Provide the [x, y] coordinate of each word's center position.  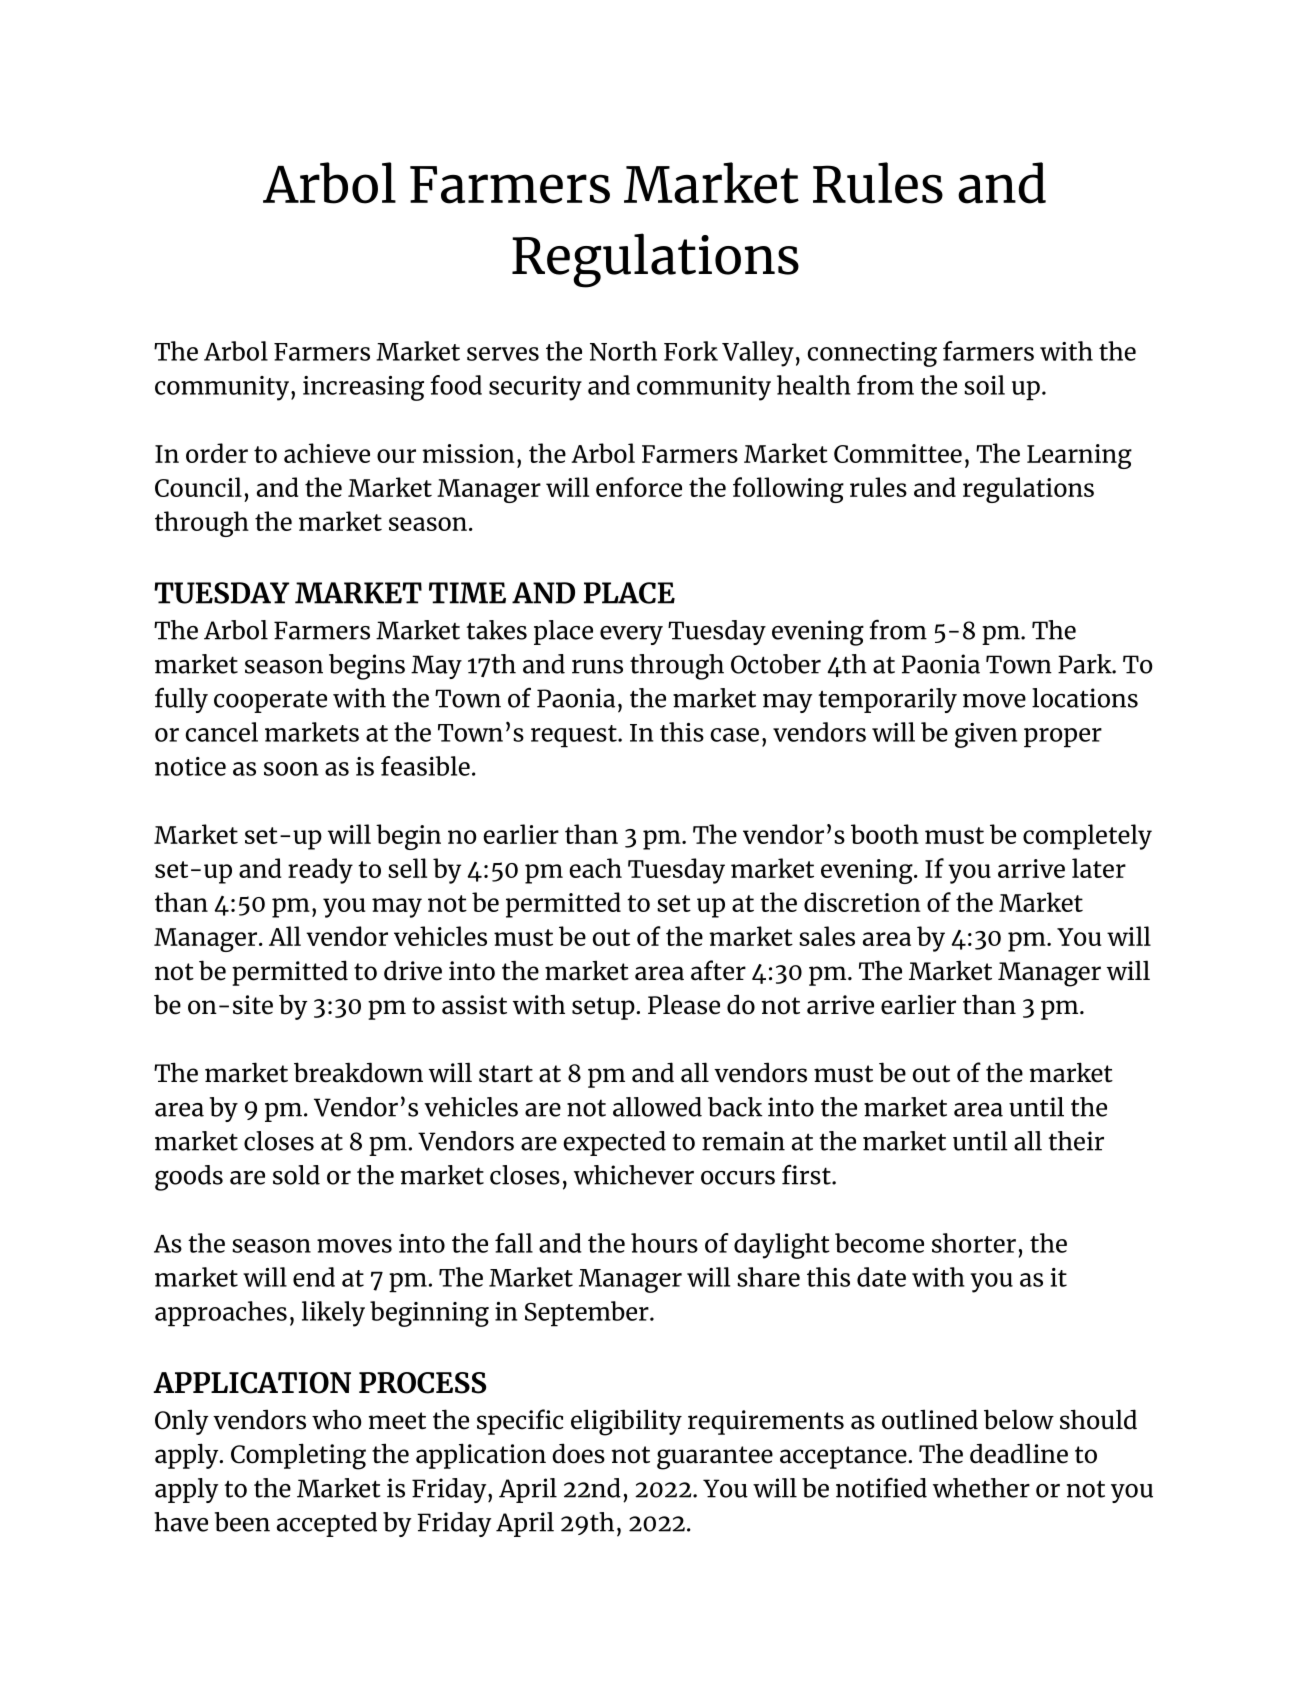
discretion [862, 902]
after [718, 970]
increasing [363, 388]
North [623, 351]
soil [984, 385]
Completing [298, 1456]
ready [320, 871]
